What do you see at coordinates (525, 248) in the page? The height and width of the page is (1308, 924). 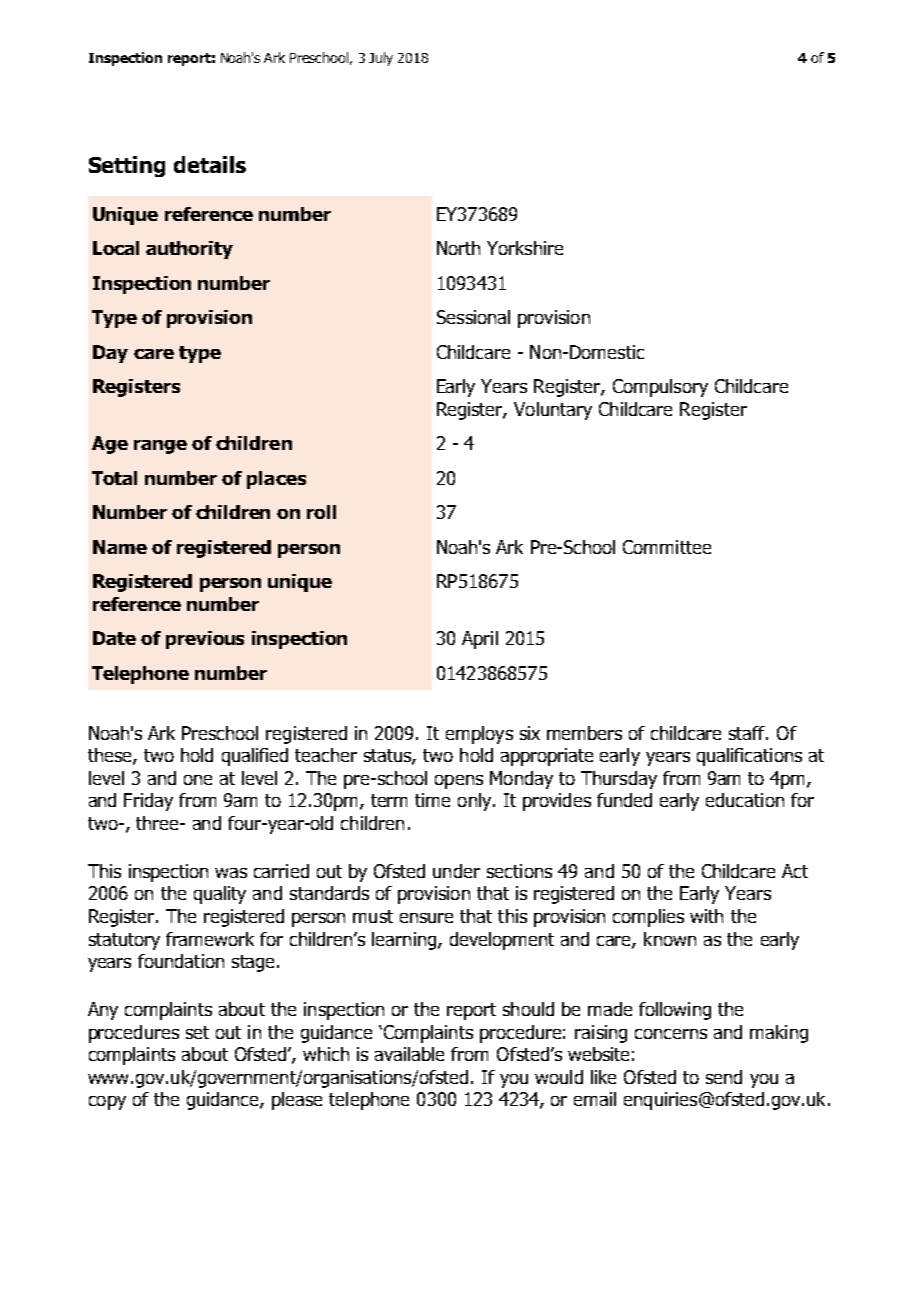 I see `Yorkshire` at bounding box center [525, 248].
